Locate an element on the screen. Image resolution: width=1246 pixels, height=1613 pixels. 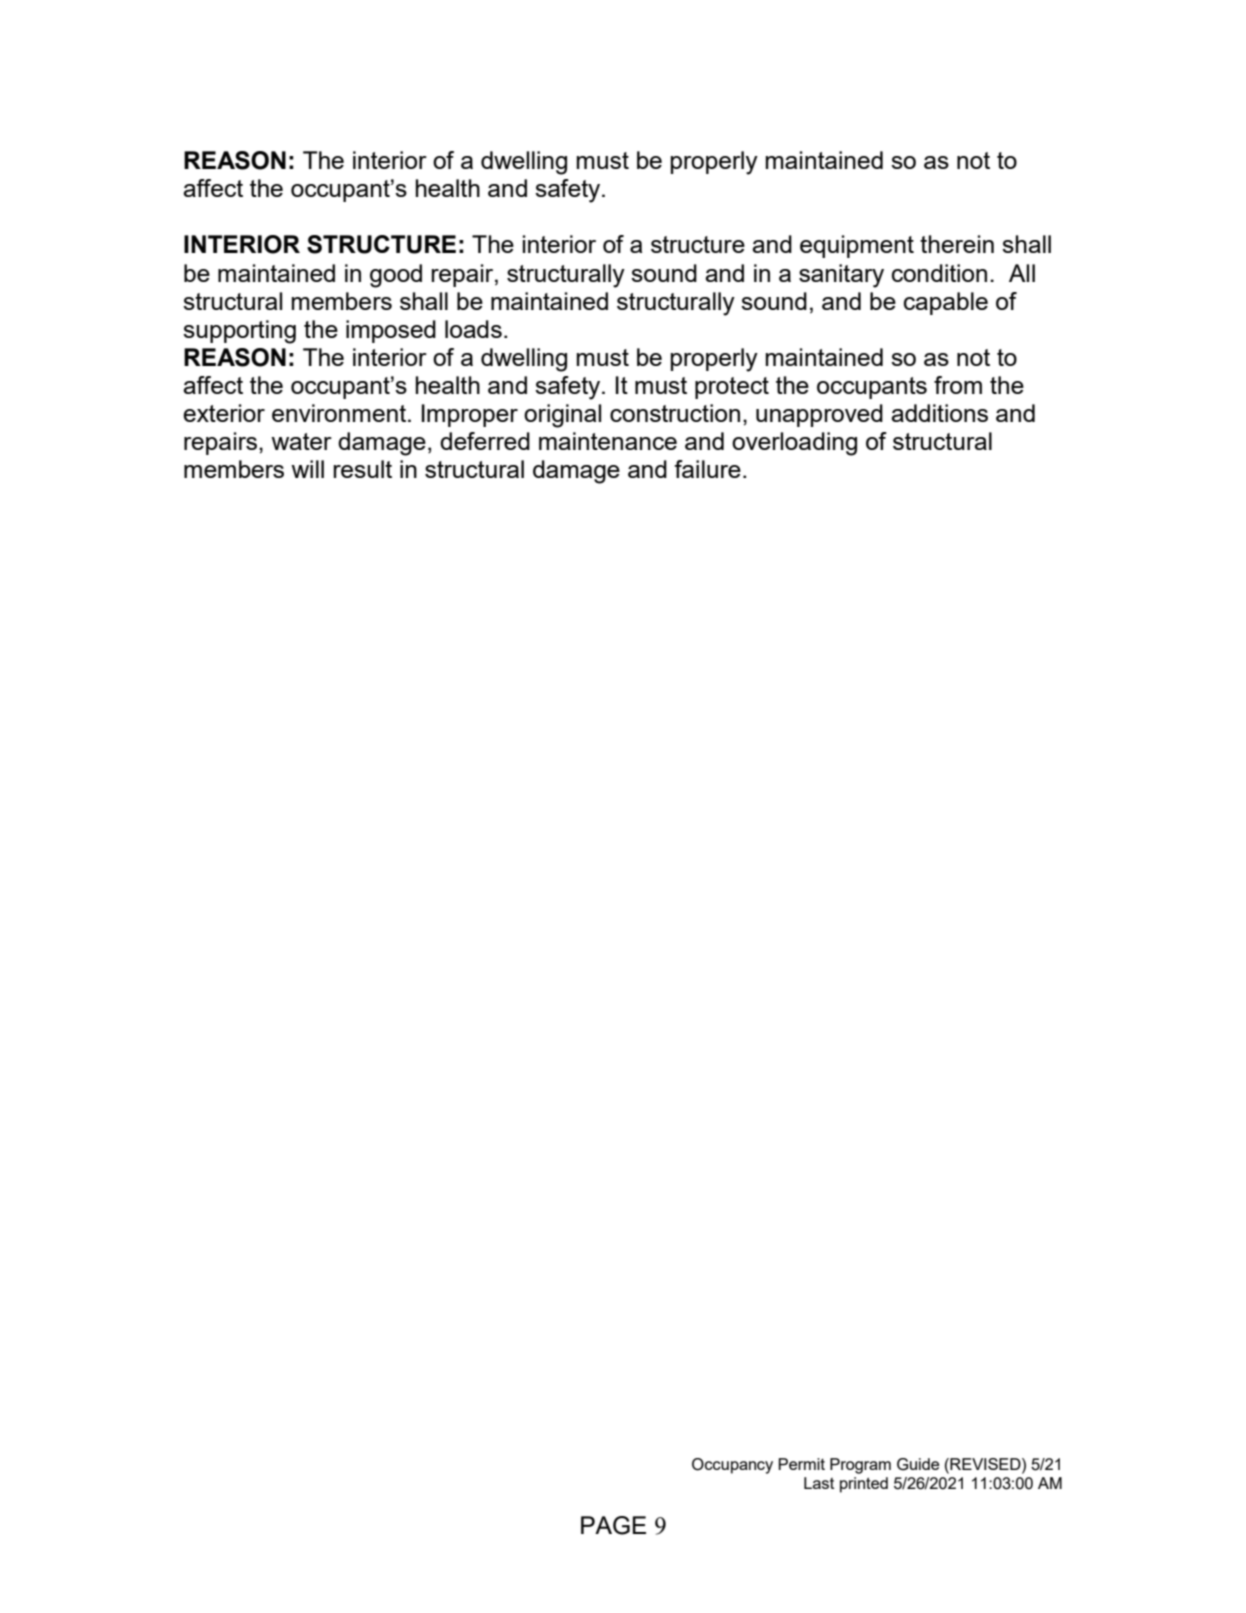
failure is located at coordinates (707, 469).
